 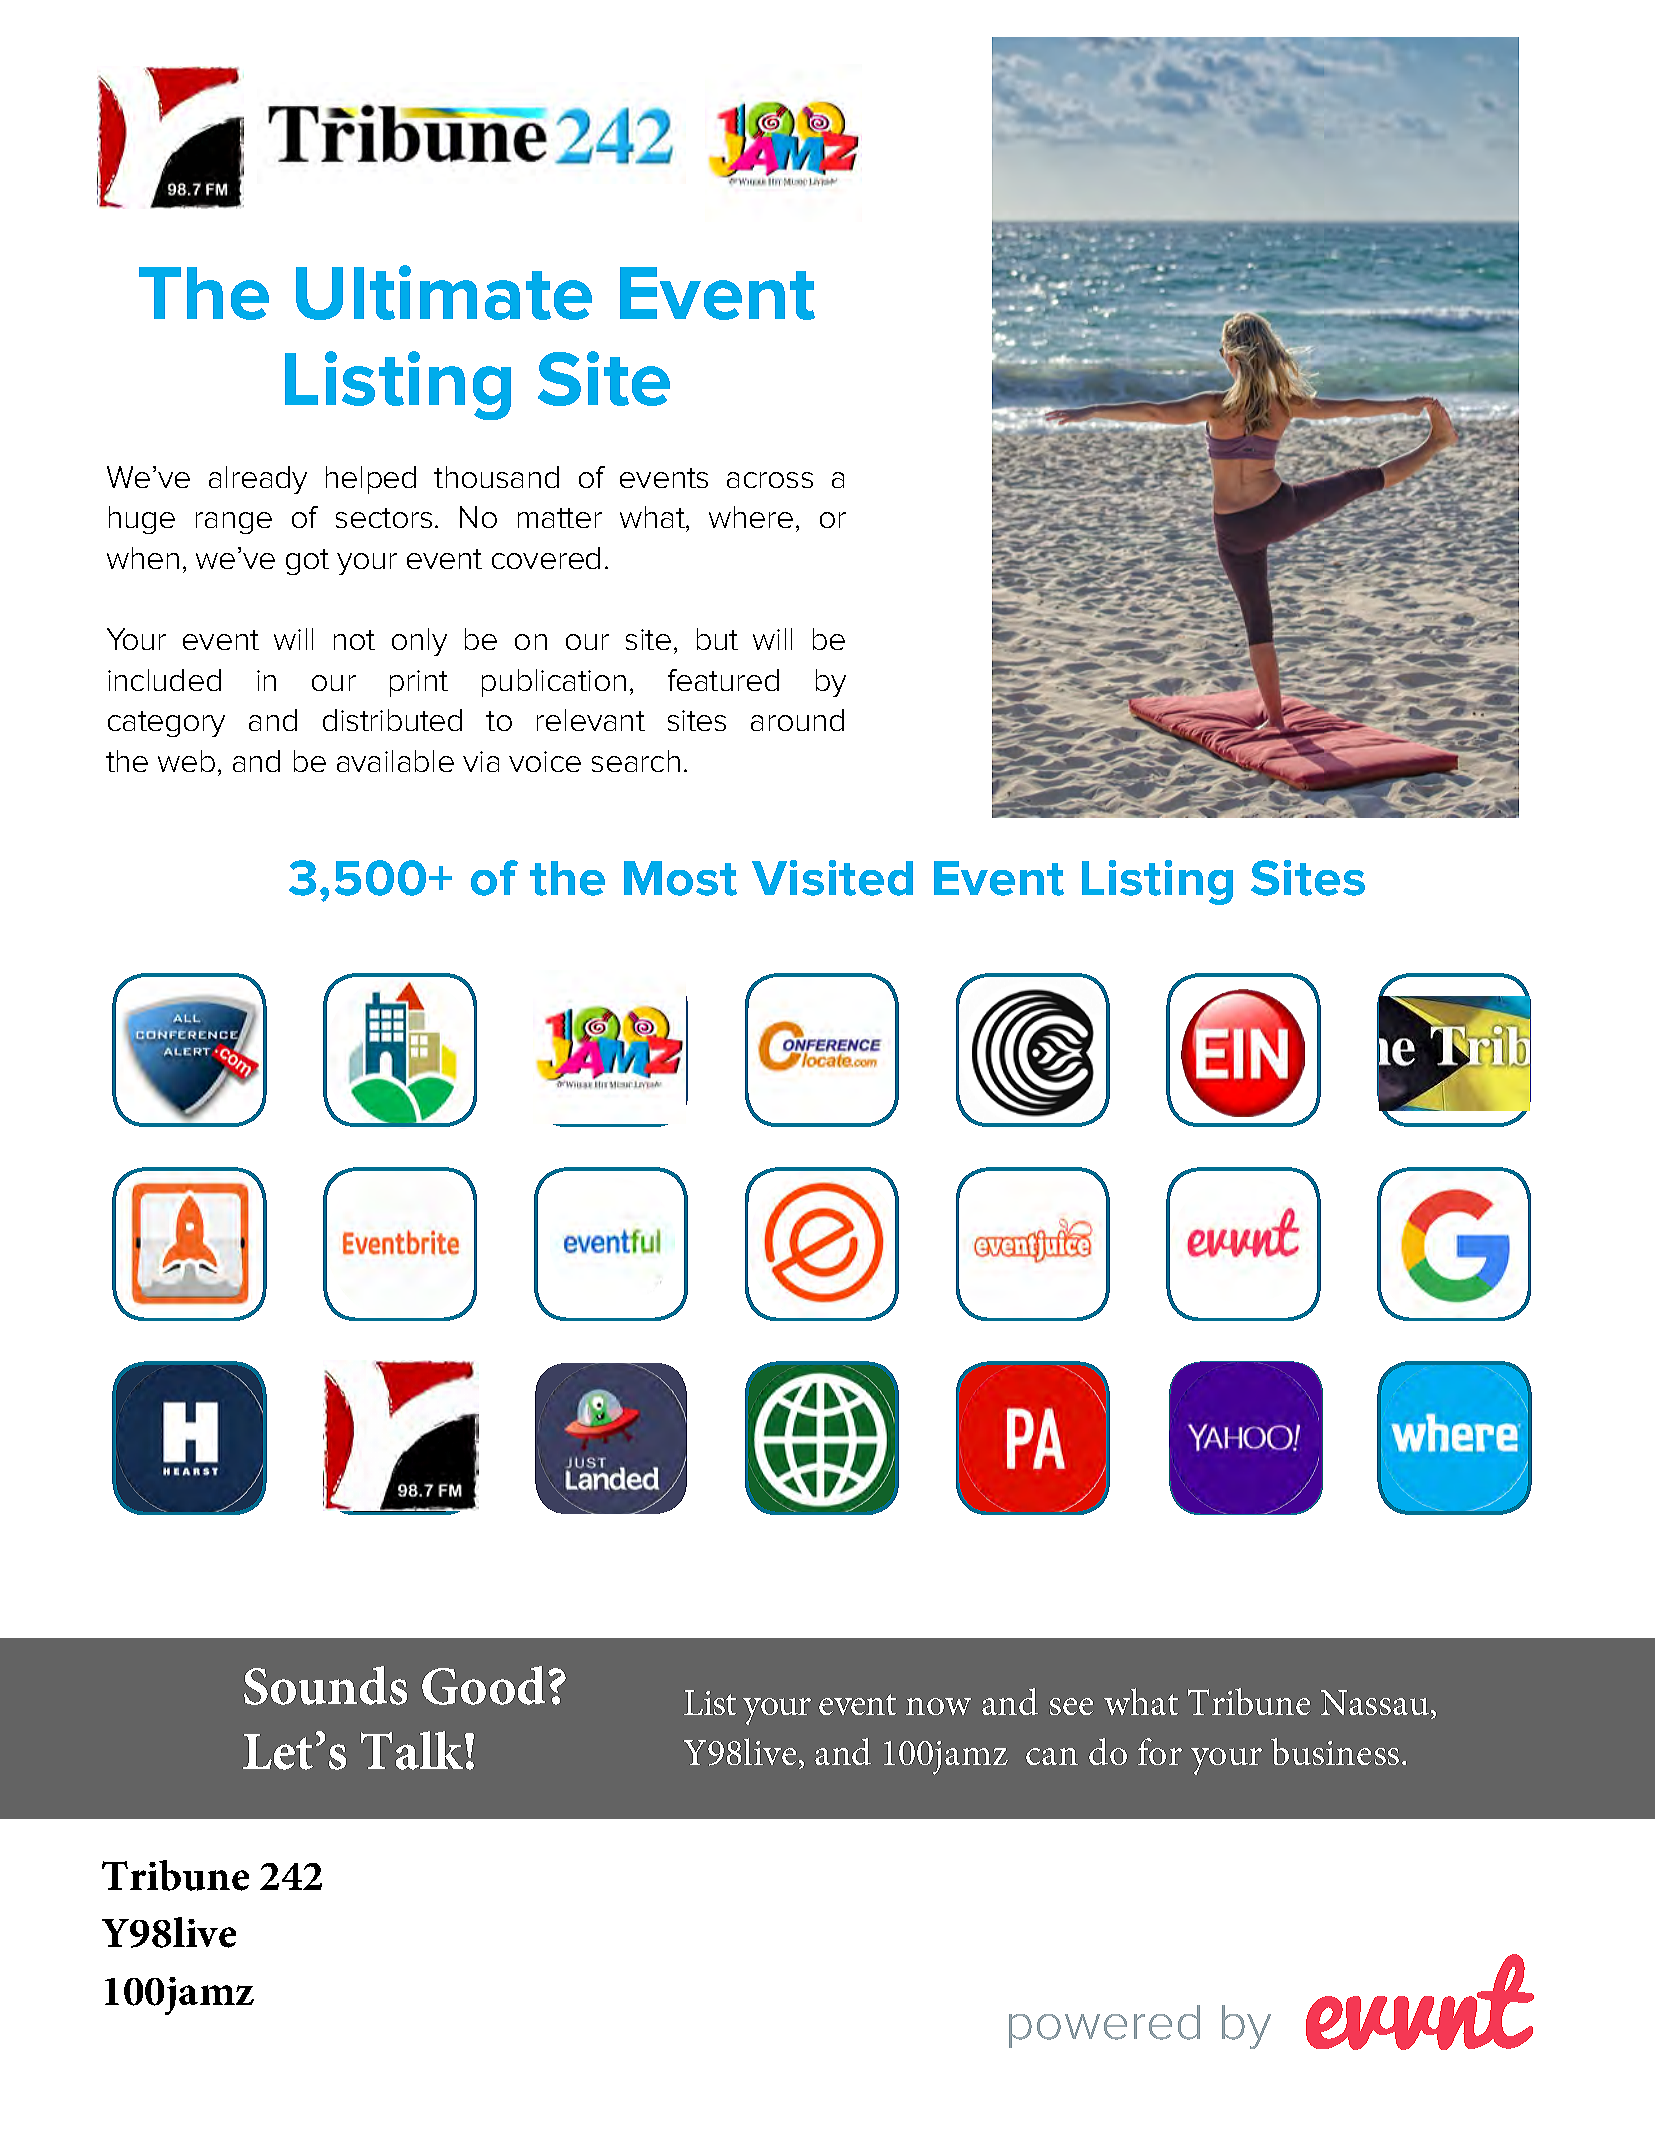 What do you see at coordinates (186, 761) in the screenshot?
I see `web` at bounding box center [186, 761].
